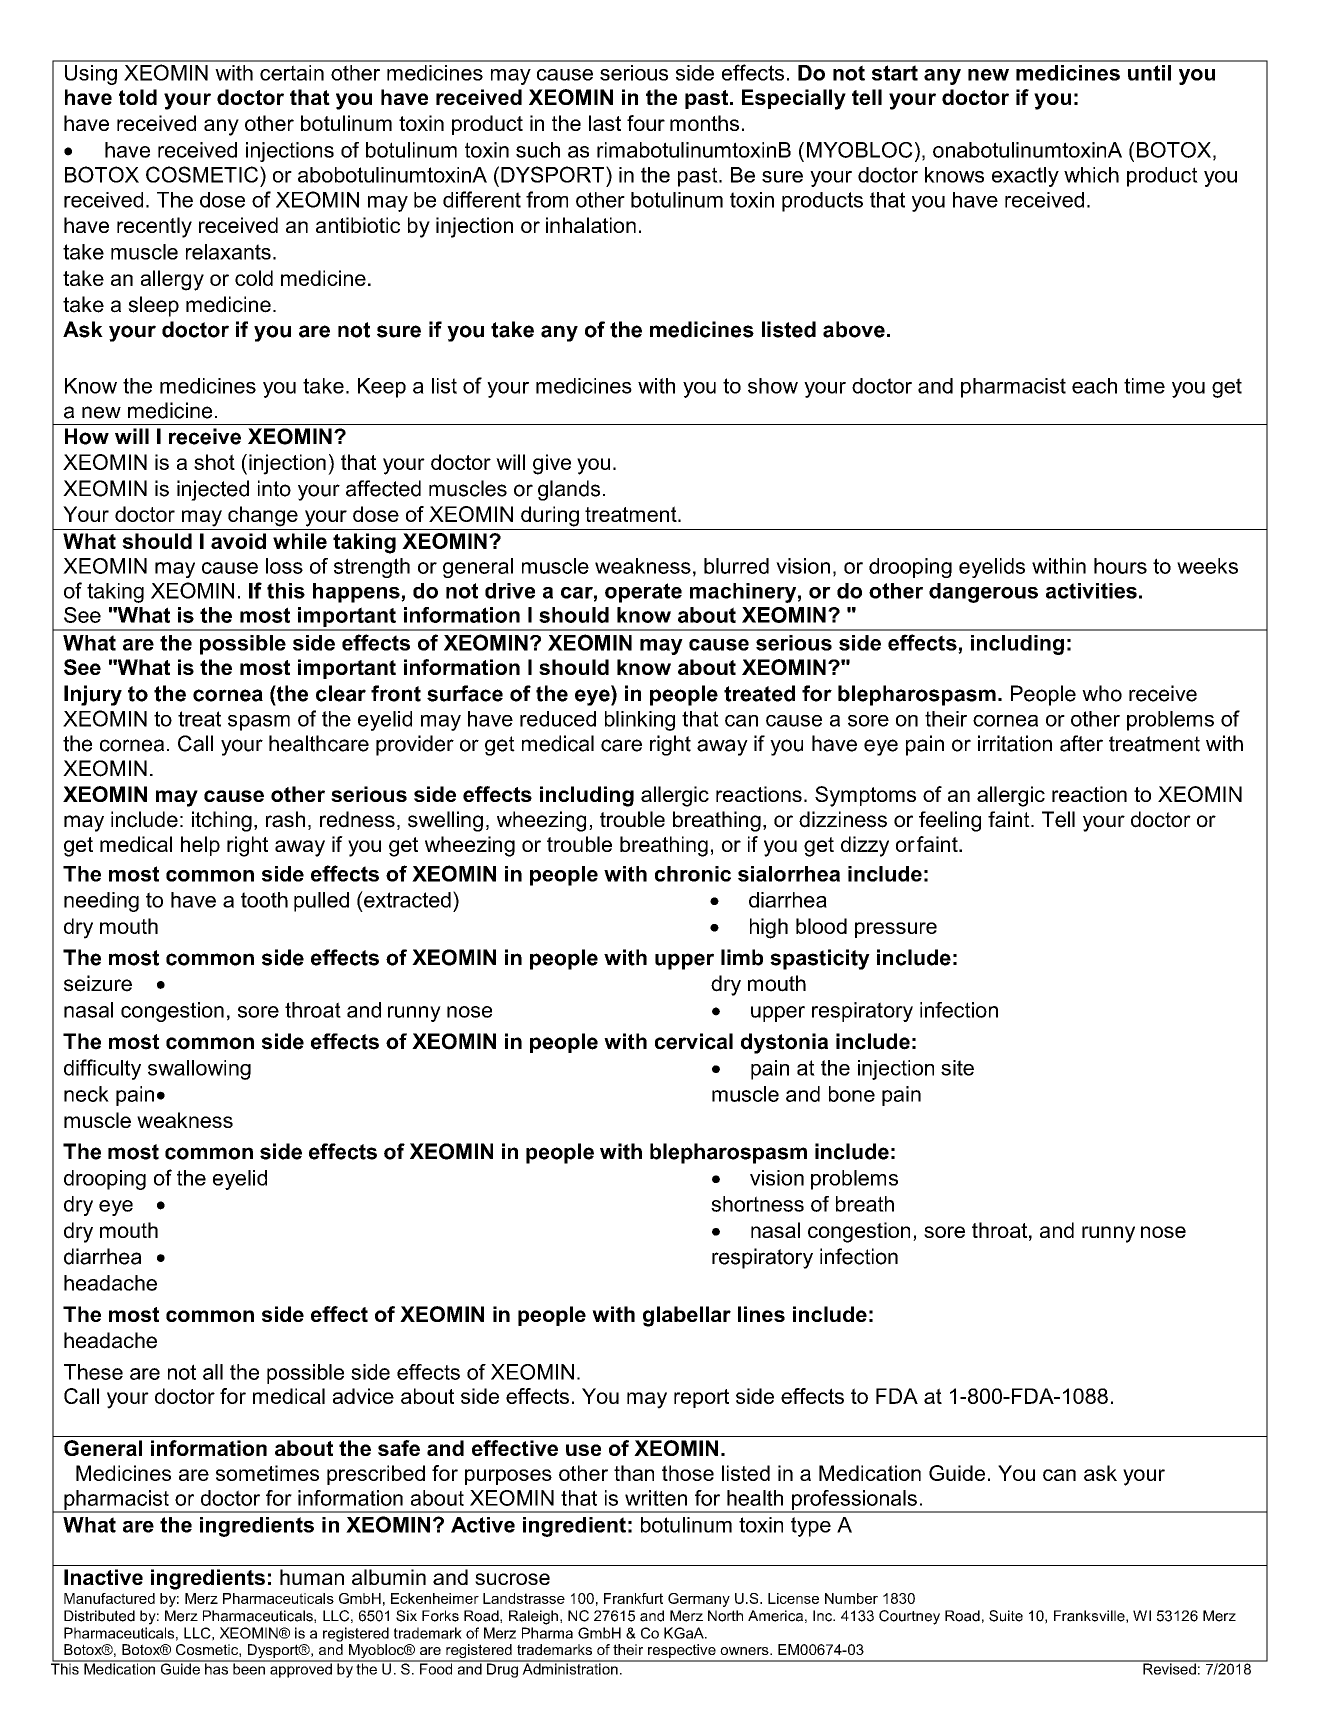  What do you see at coordinates (957, 1068) in the screenshot?
I see `site` at bounding box center [957, 1068].
